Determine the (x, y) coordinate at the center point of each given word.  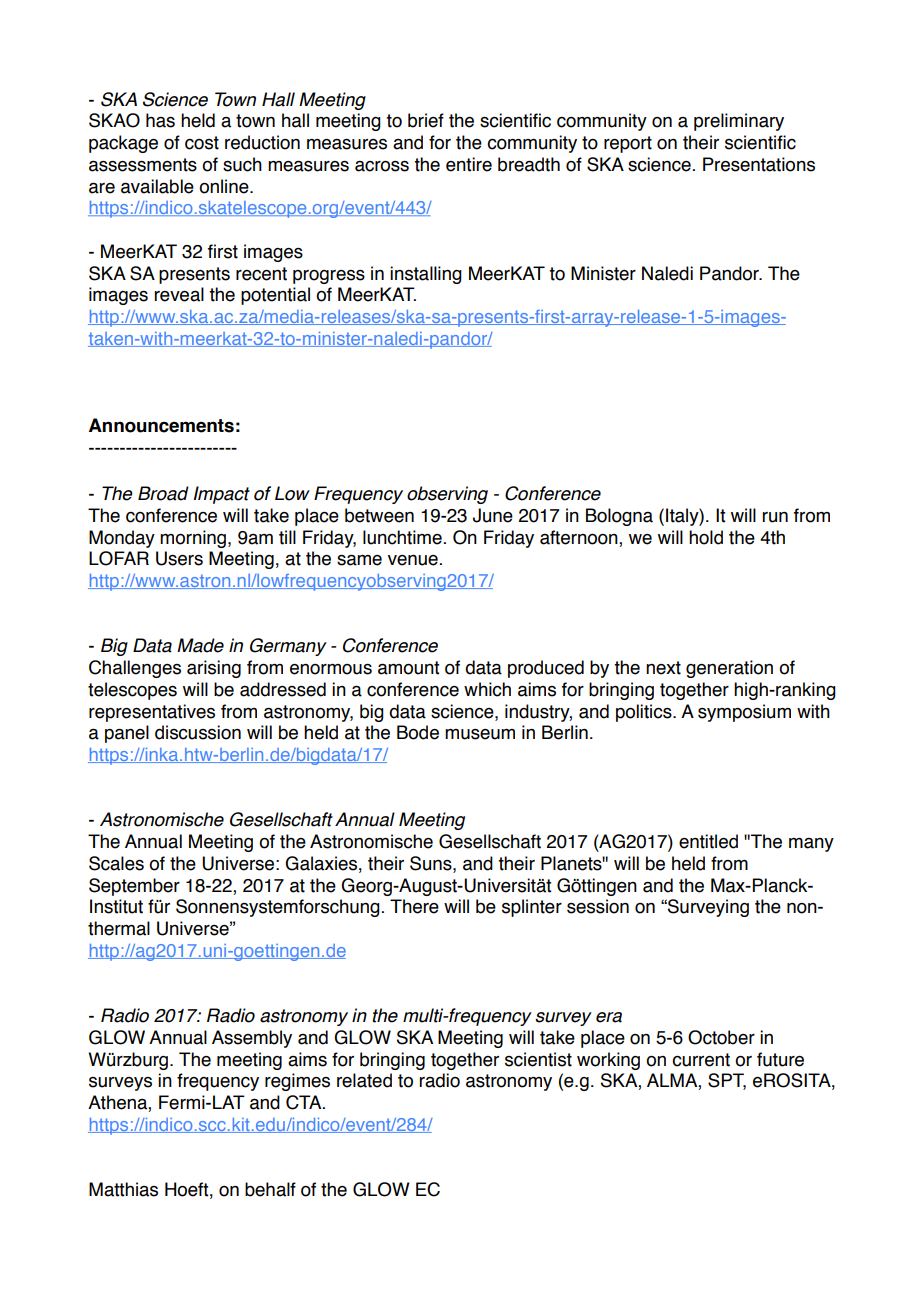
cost (202, 143)
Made (200, 645)
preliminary (739, 122)
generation (729, 669)
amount (408, 668)
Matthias (123, 1189)
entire (469, 164)
